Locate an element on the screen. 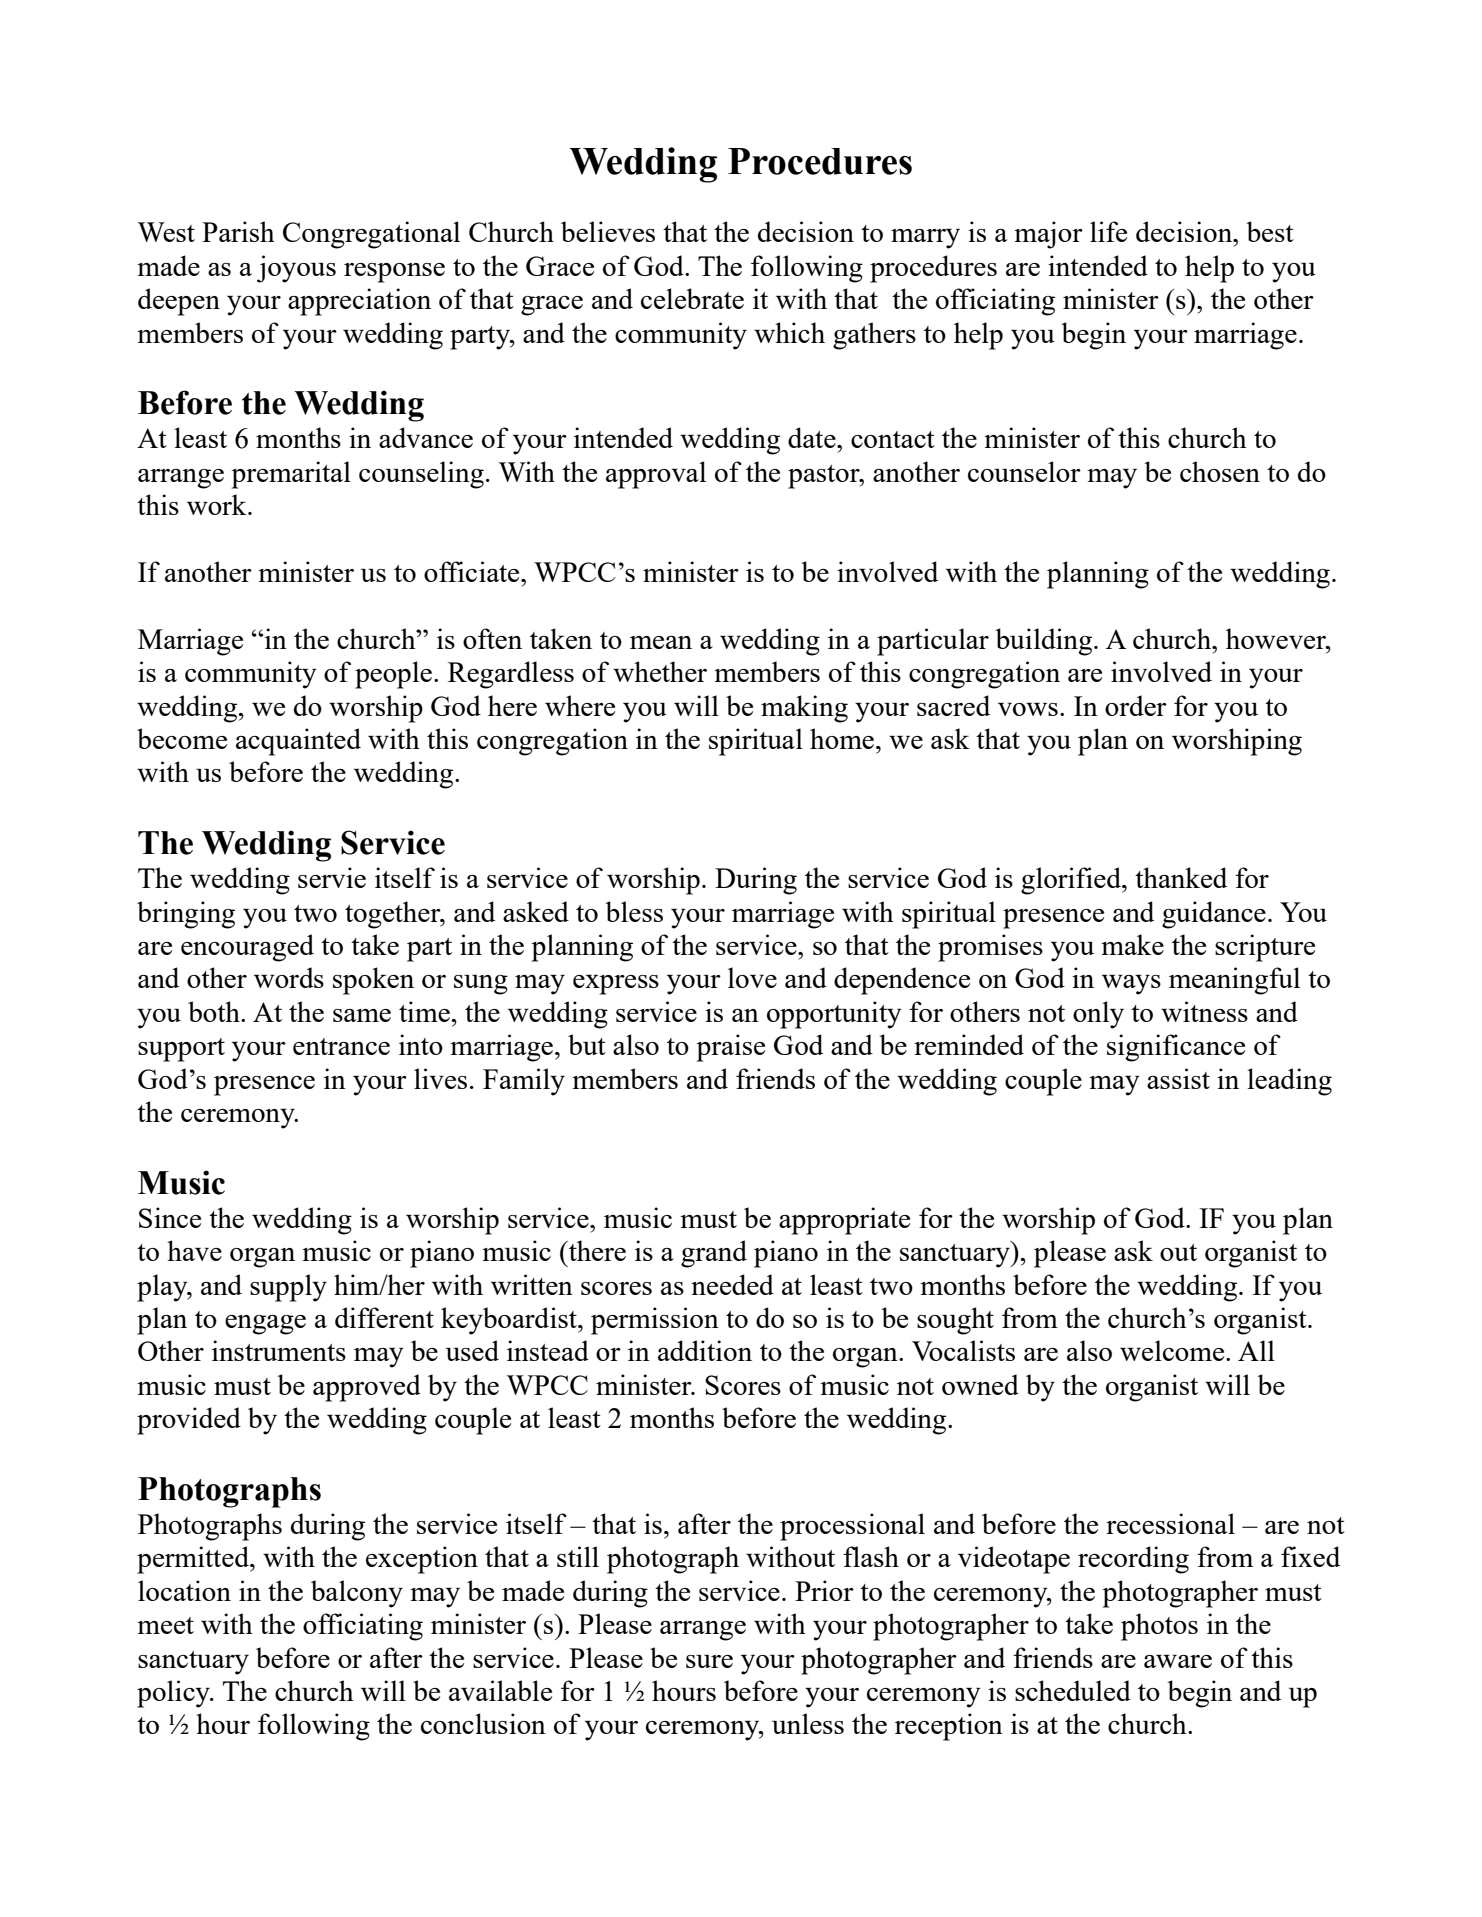 The image size is (1482, 1917). addition is located at coordinates (705, 1350).
